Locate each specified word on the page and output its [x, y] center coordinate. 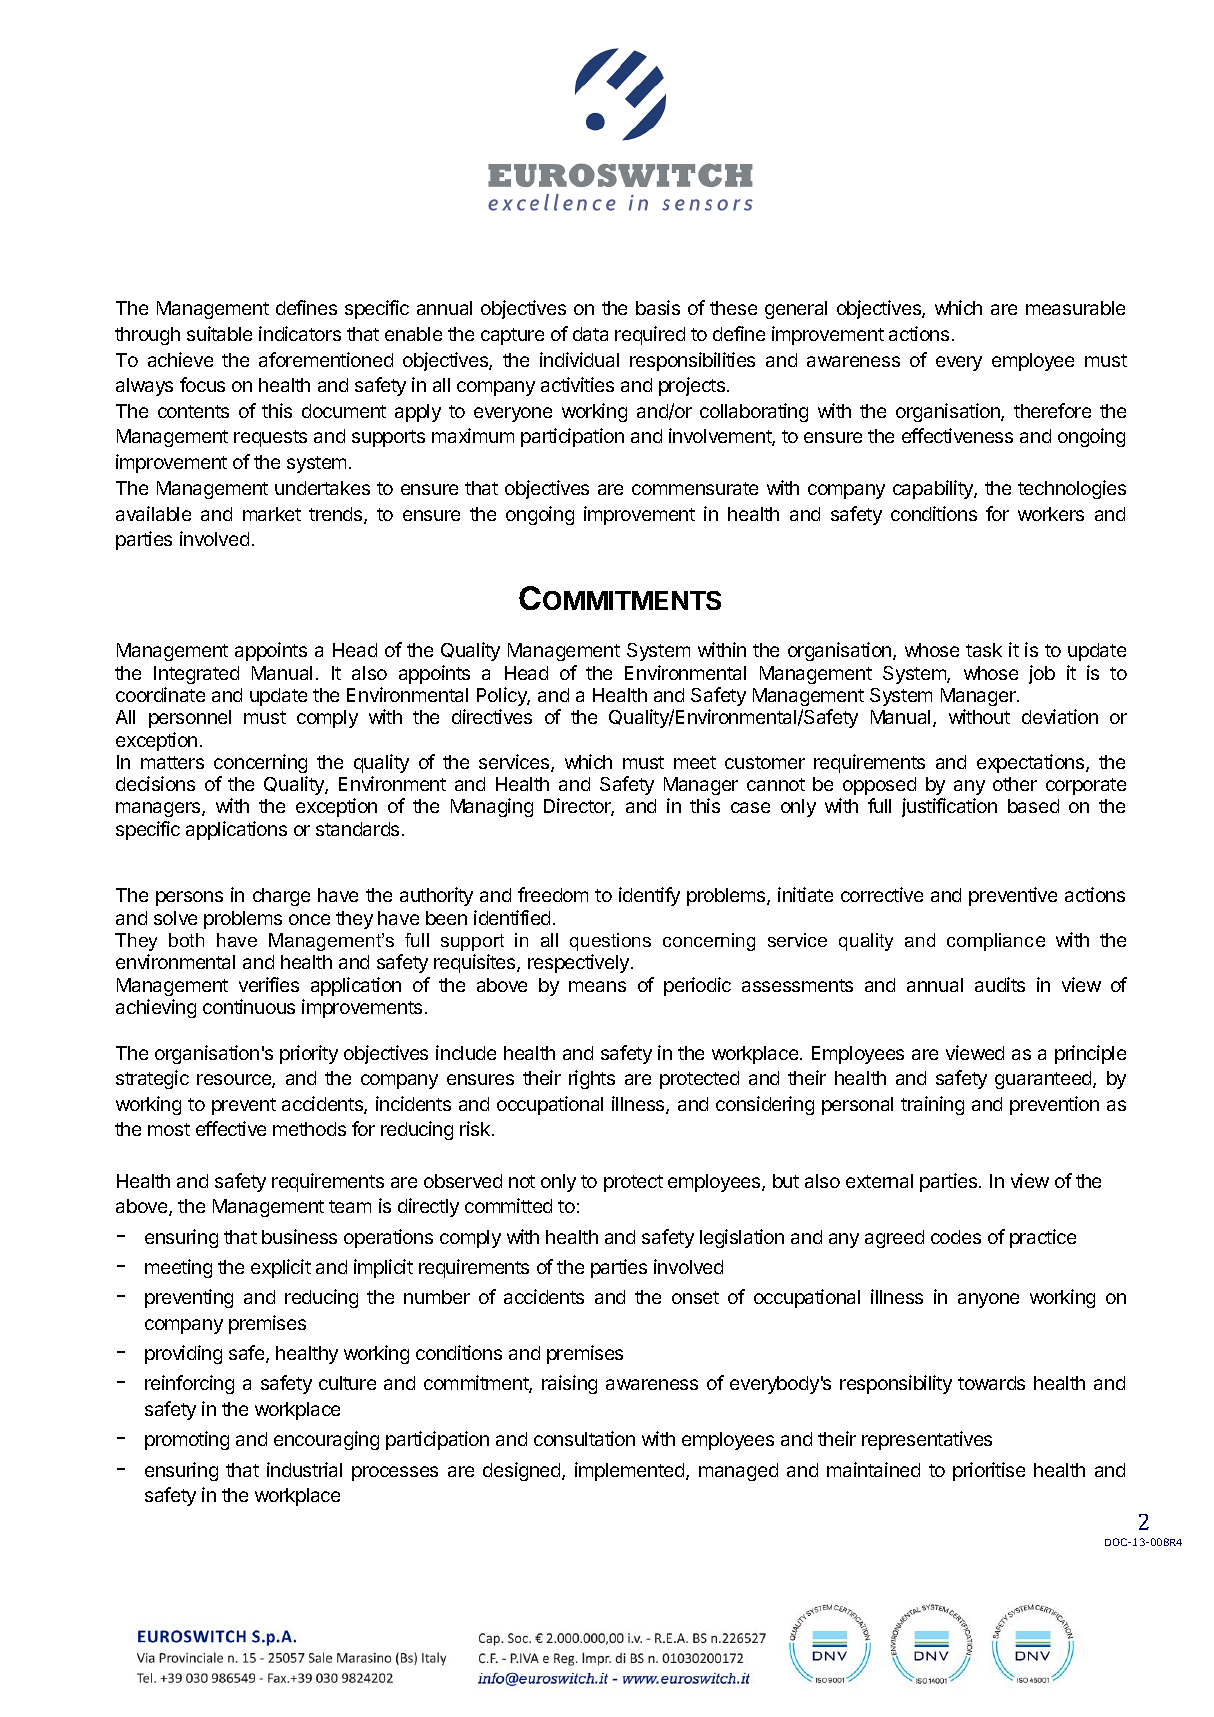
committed [508, 1205]
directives [492, 716]
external [879, 1181]
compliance [996, 942]
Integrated [196, 675]
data [590, 334]
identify [649, 896]
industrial [304, 1469]
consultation [584, 1438]
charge [281, 897]
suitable [219, 333]
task [984, 650]
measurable [1075, 308]
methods [309, 1129]
